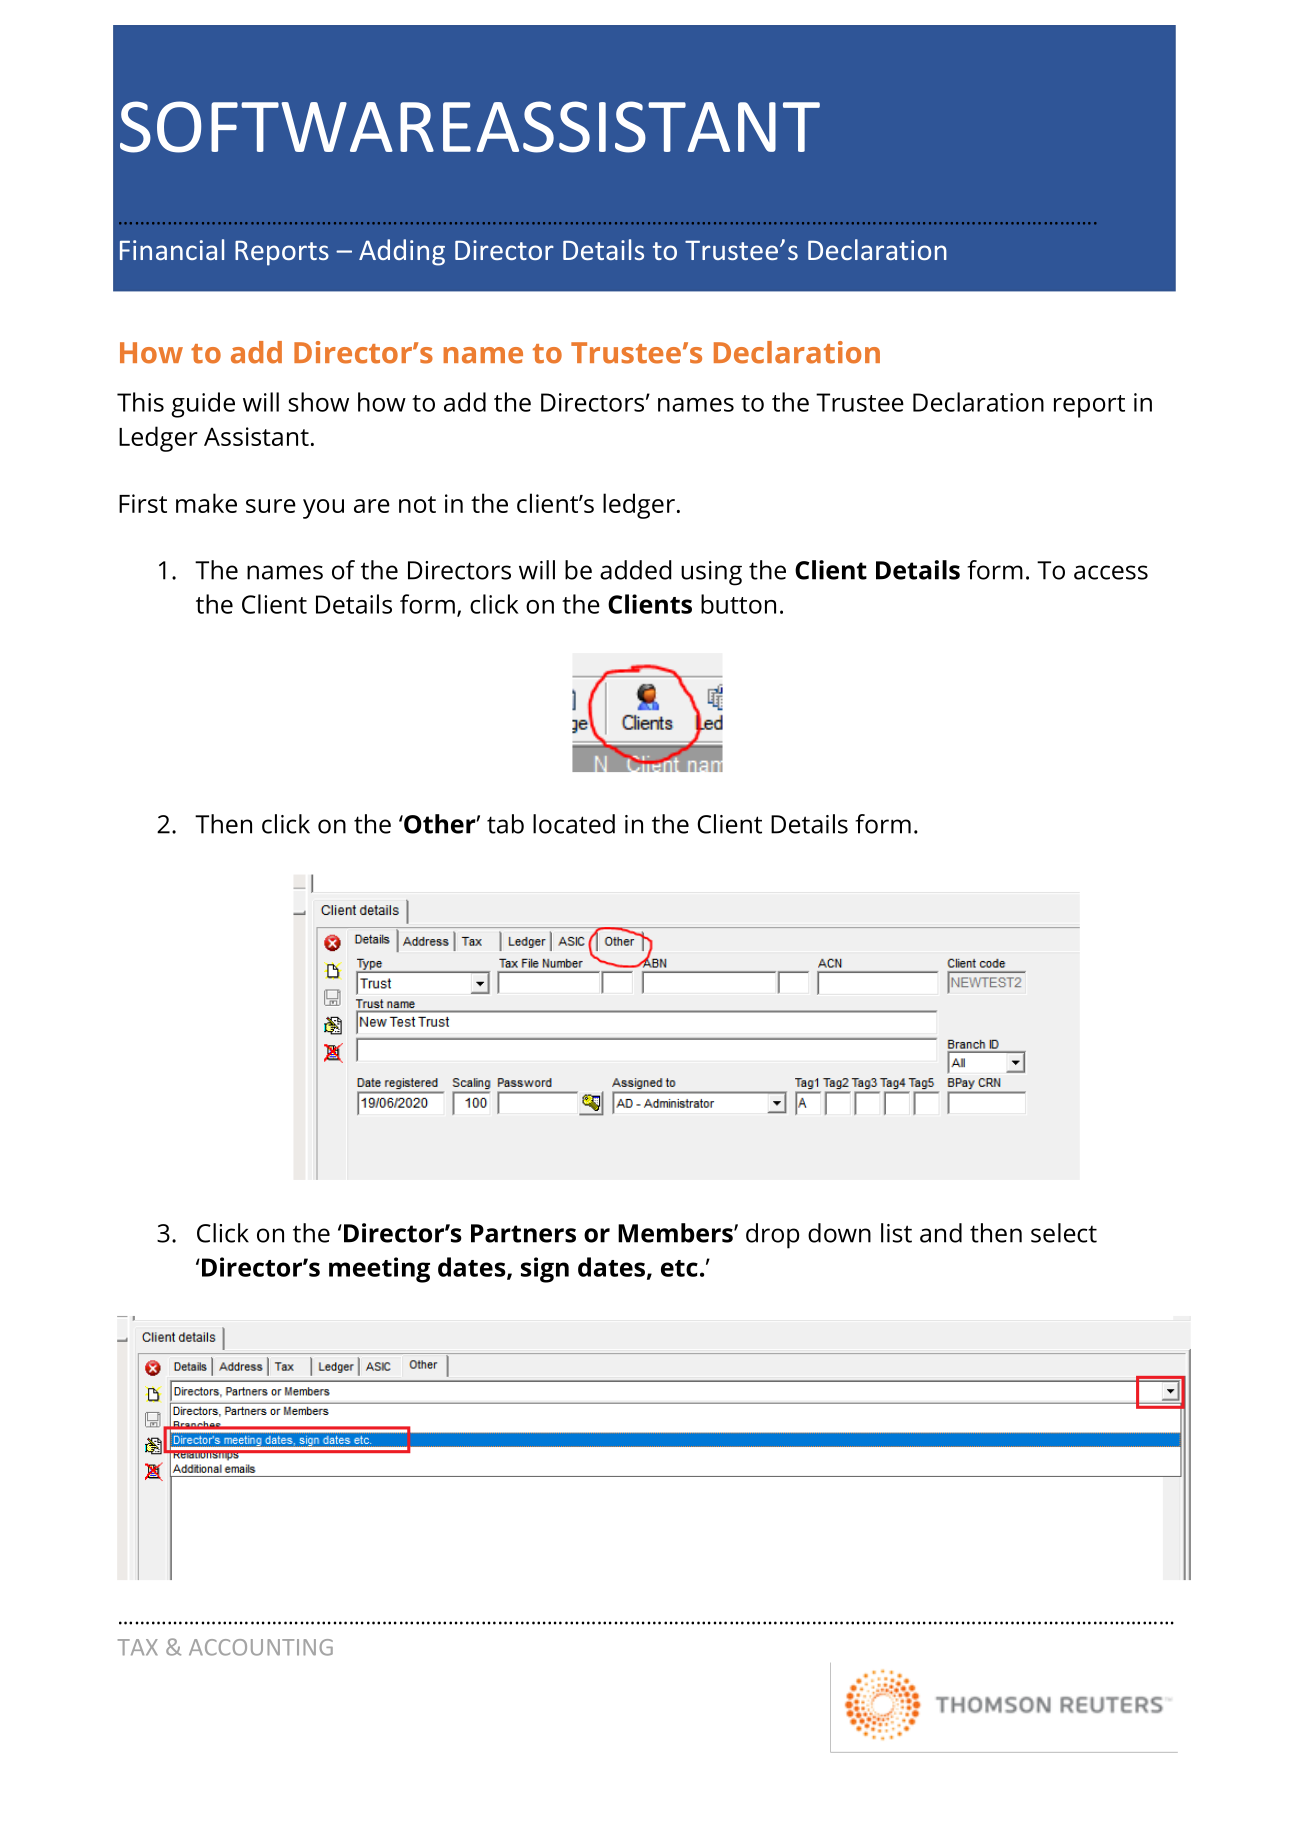 This document has width=1295, height=1831. Describe the element at coordinates (1064, 1233) in the document. I see `select` at that location.
